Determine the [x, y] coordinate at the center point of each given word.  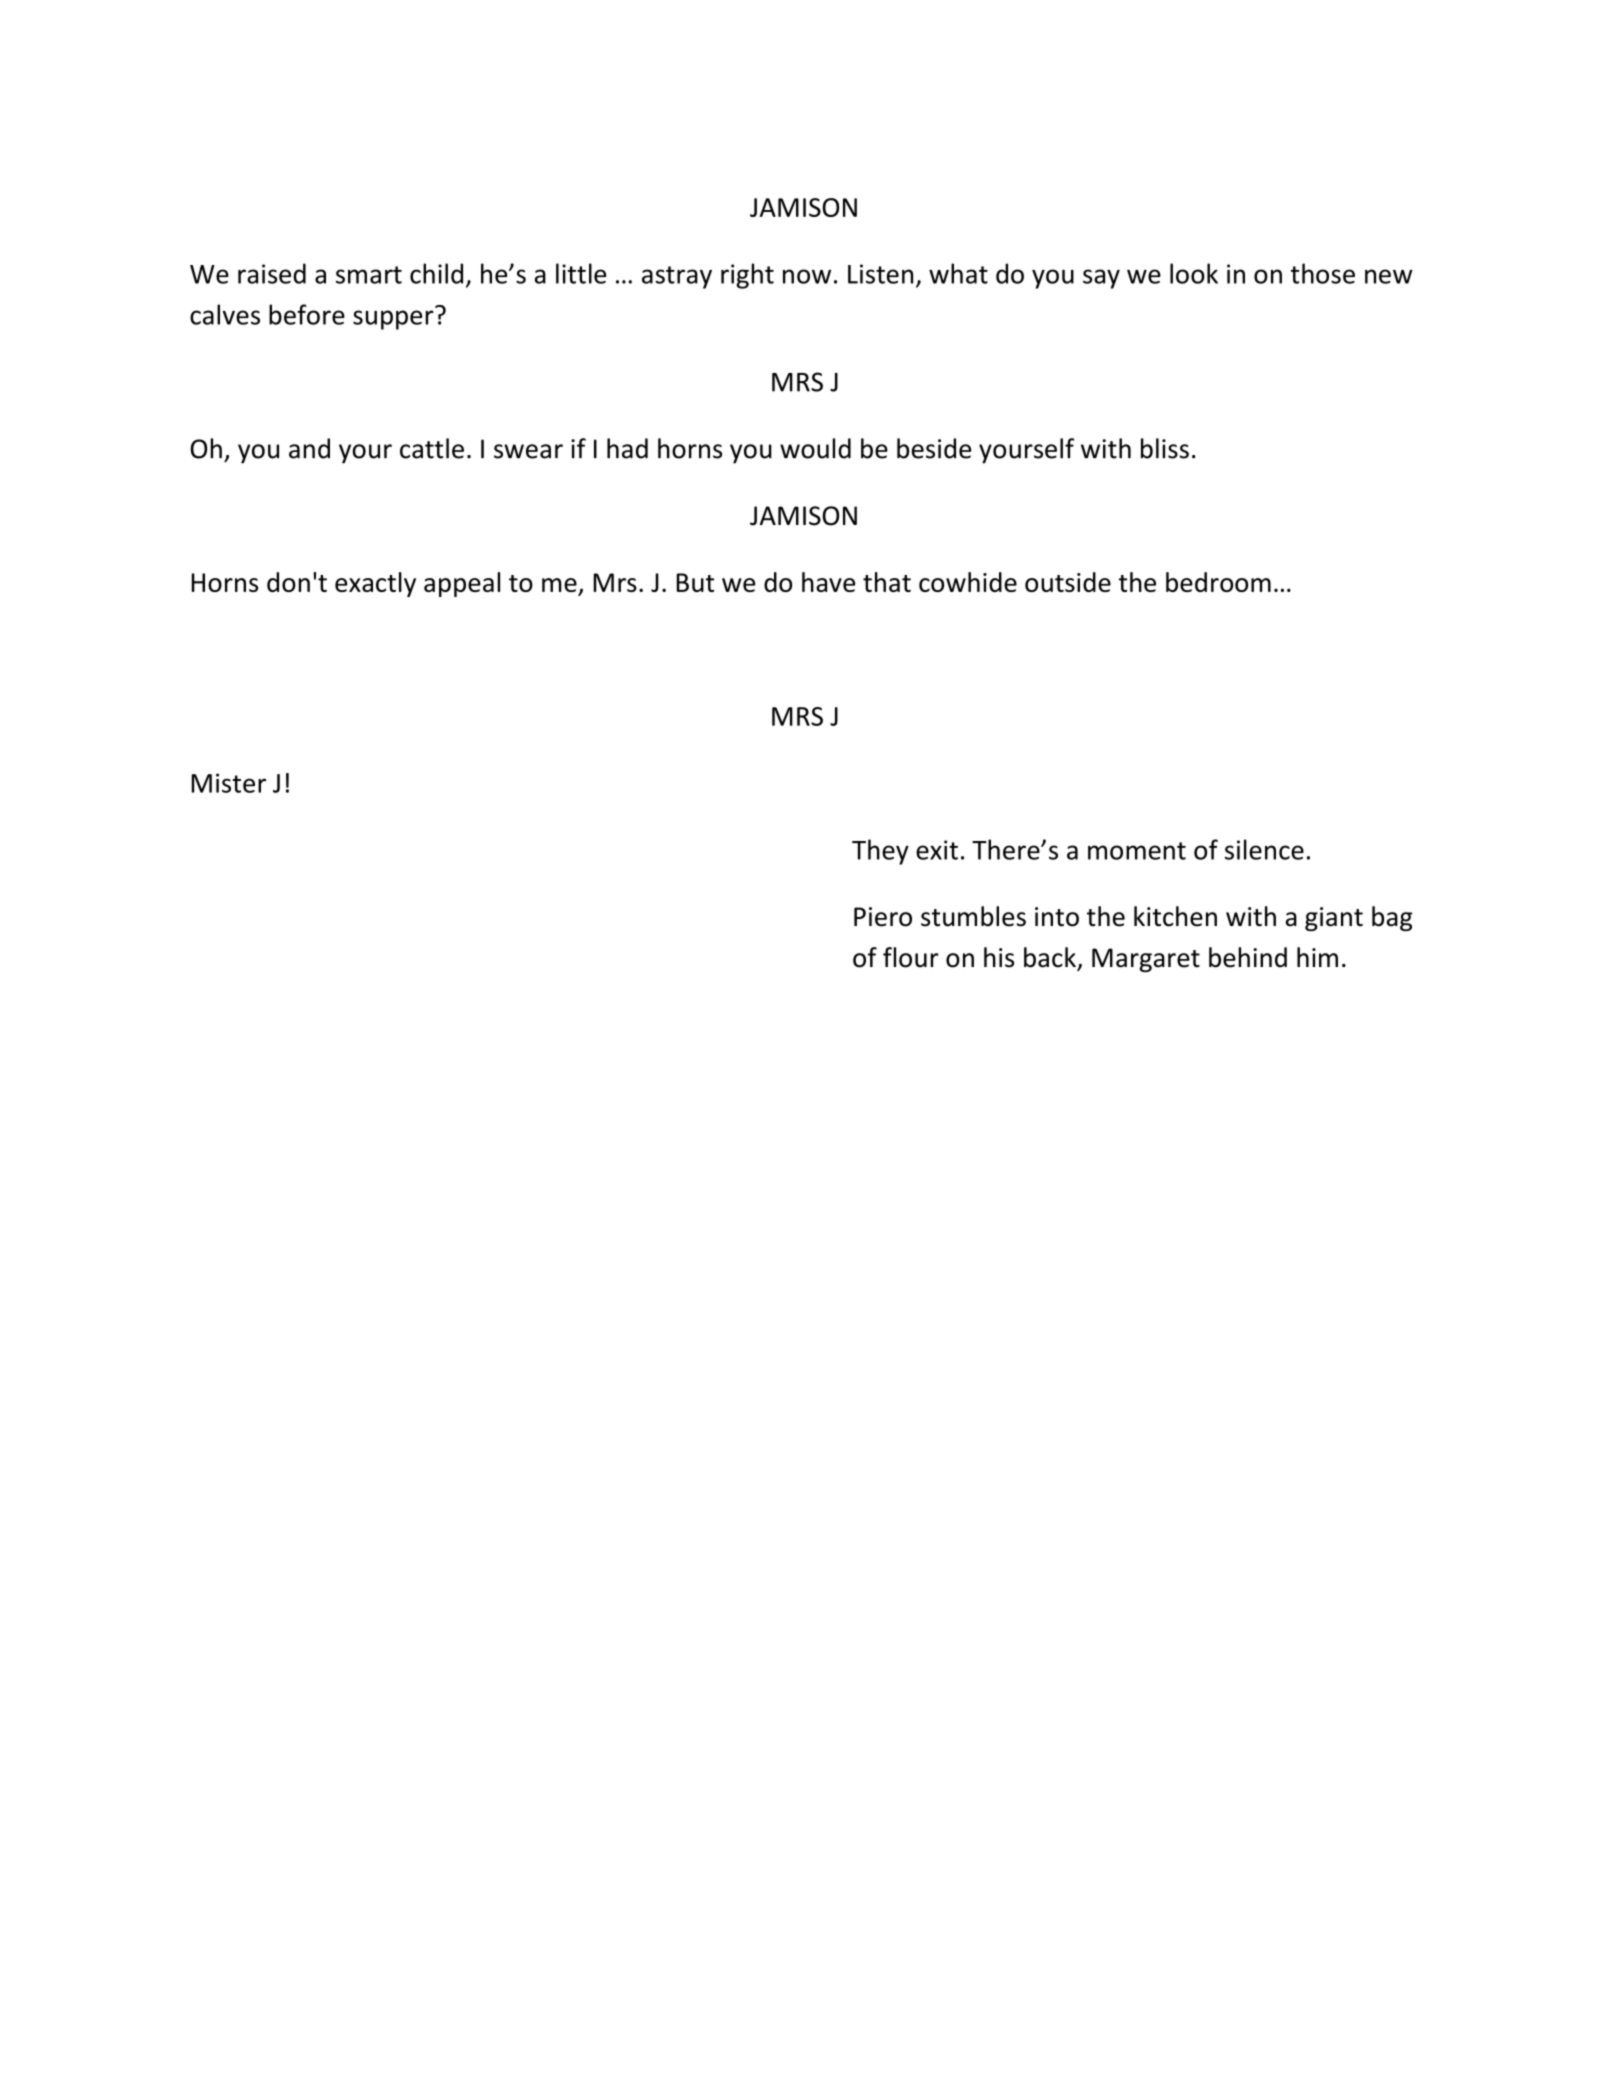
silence [1264, 849]
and [309, 448]
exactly [375, 584]
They [880, 852]
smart [369, 275]
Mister [229, 783]
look [1194, 273]
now [807, 276]
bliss [1165, 448]
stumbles [973, 916]
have [828, 582]
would [815, 448]
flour [911, 957]
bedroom [1218, 582]
